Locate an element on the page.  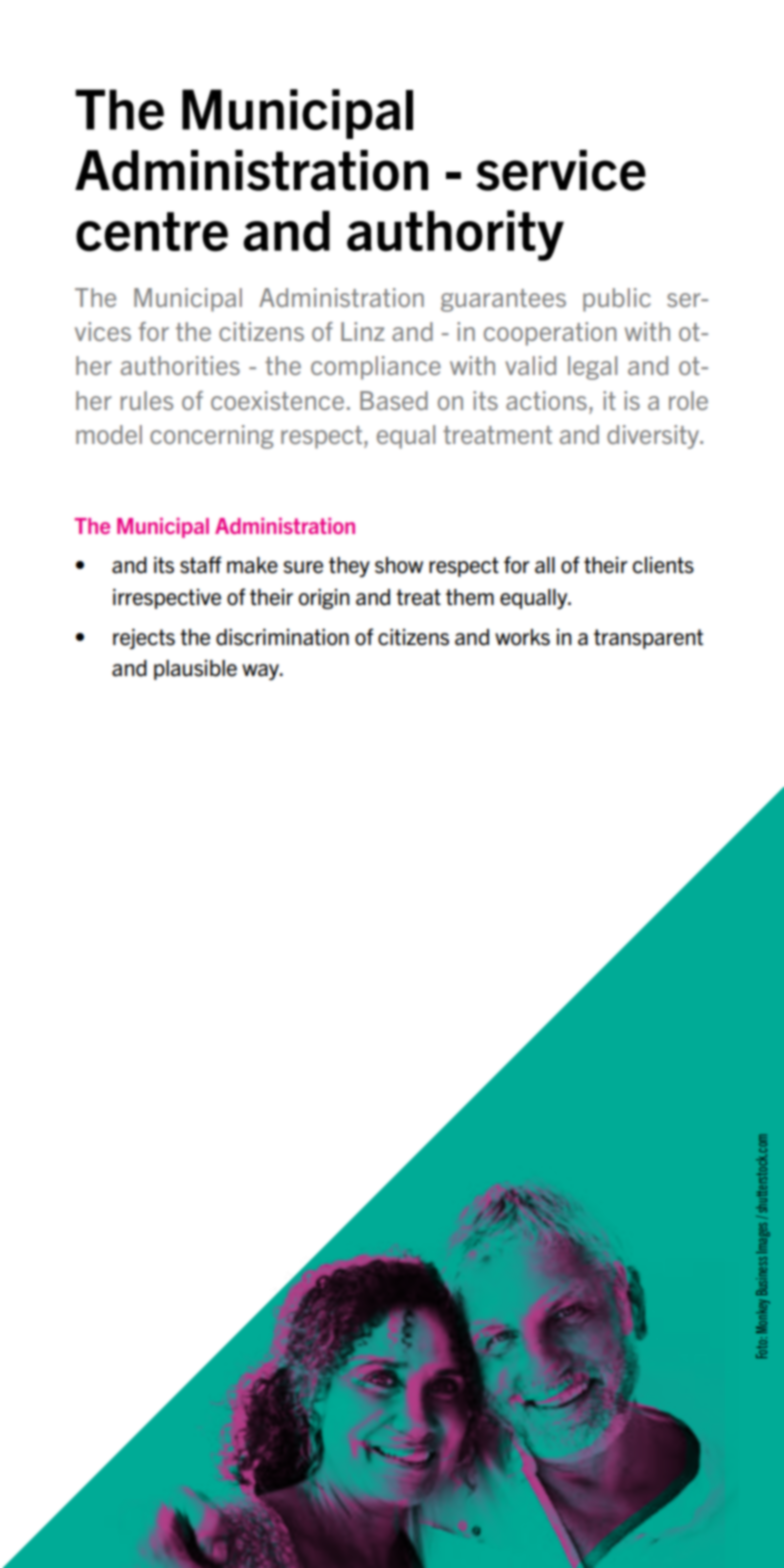
plausible is located at coordinates (195, 670).
